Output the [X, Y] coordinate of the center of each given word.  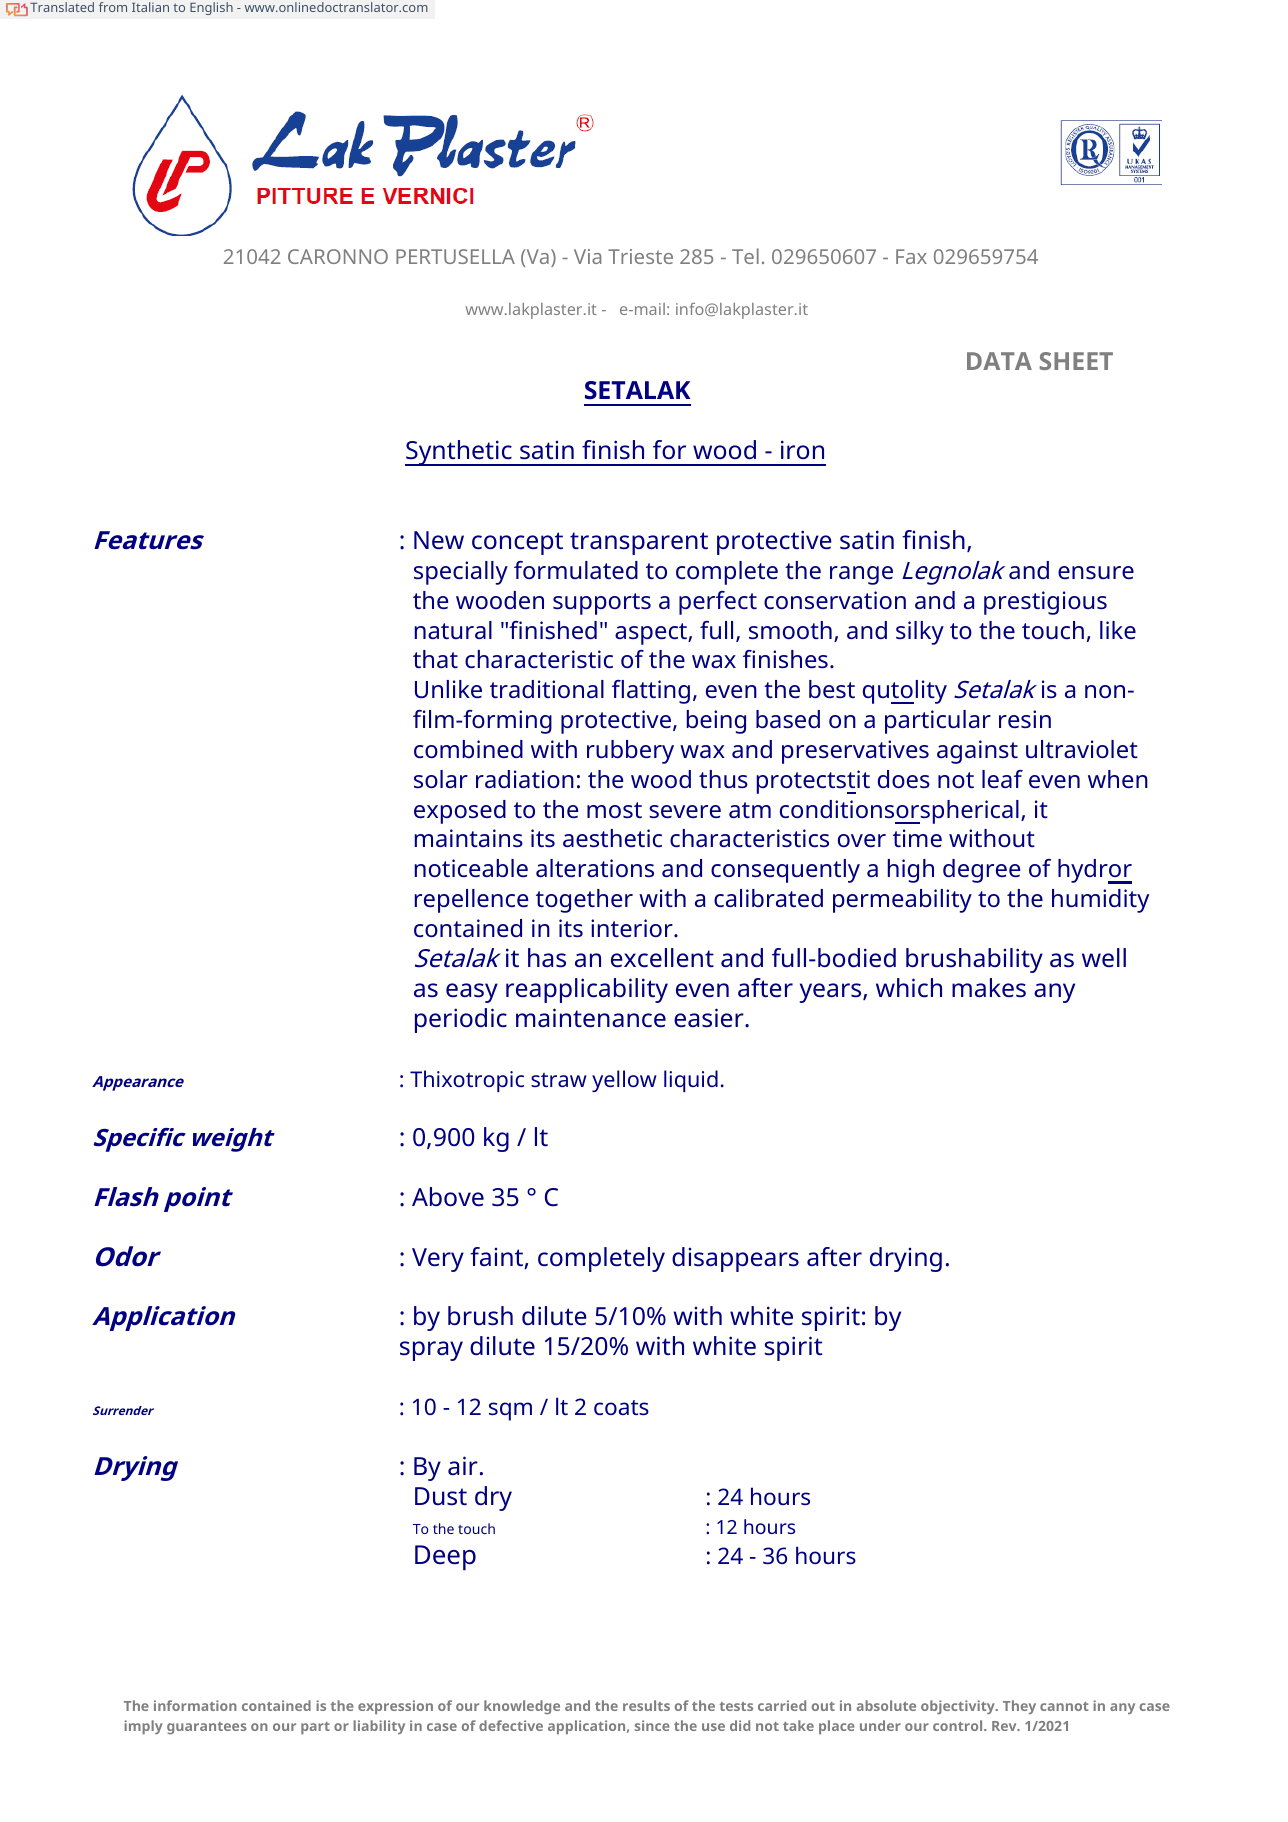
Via [587, 256]
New [439, 540]
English [211, 8]
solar [441, 779]
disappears [735, 1259]
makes [989, 988]
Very [438, 1260]
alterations [595, 868]
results [646, 1705]
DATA [999, 361]
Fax [911, 256]
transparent [639, 543]
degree [981, 871]
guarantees [207, 1728]
